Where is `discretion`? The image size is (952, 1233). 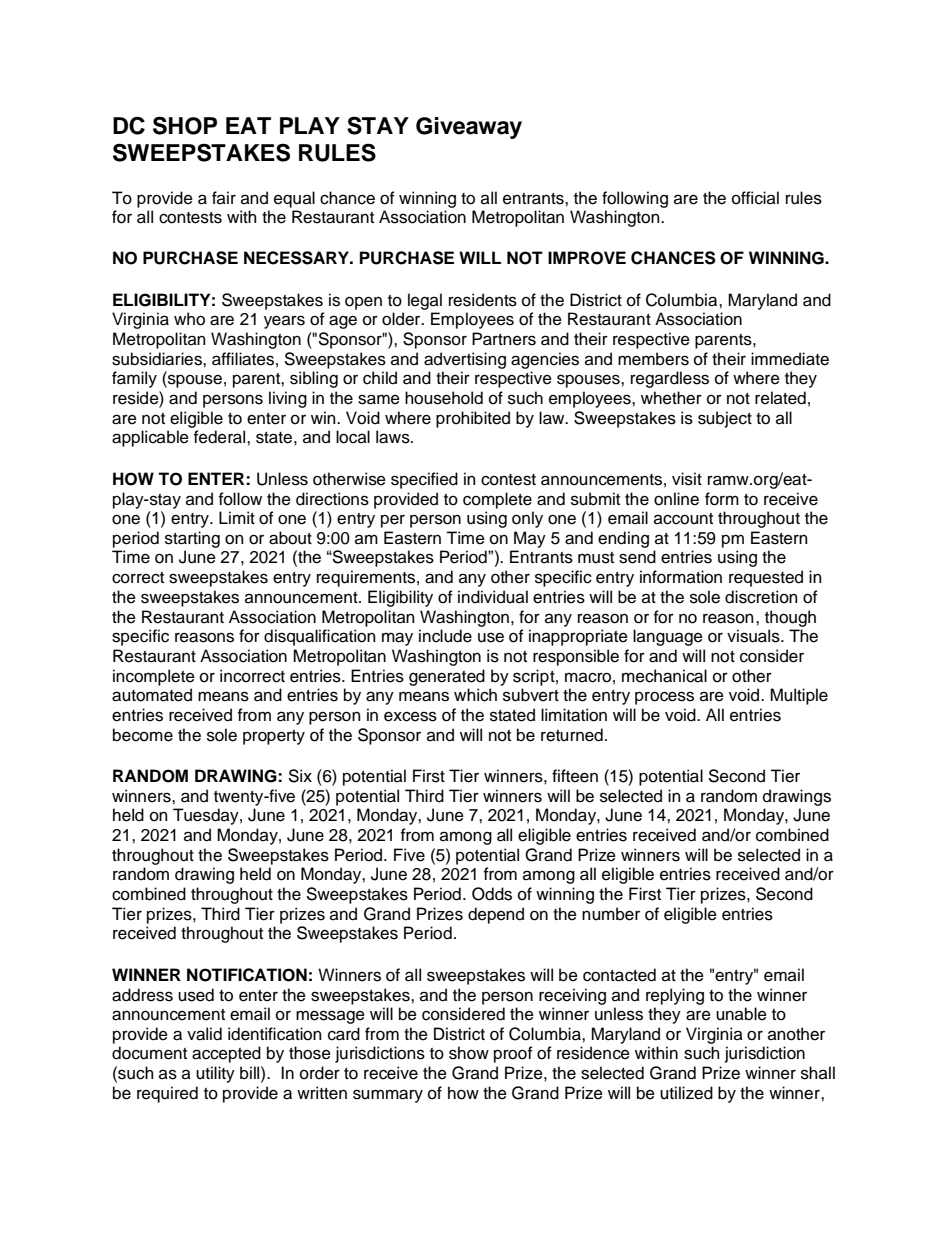
discretion is located at coordinates (761, 597).
